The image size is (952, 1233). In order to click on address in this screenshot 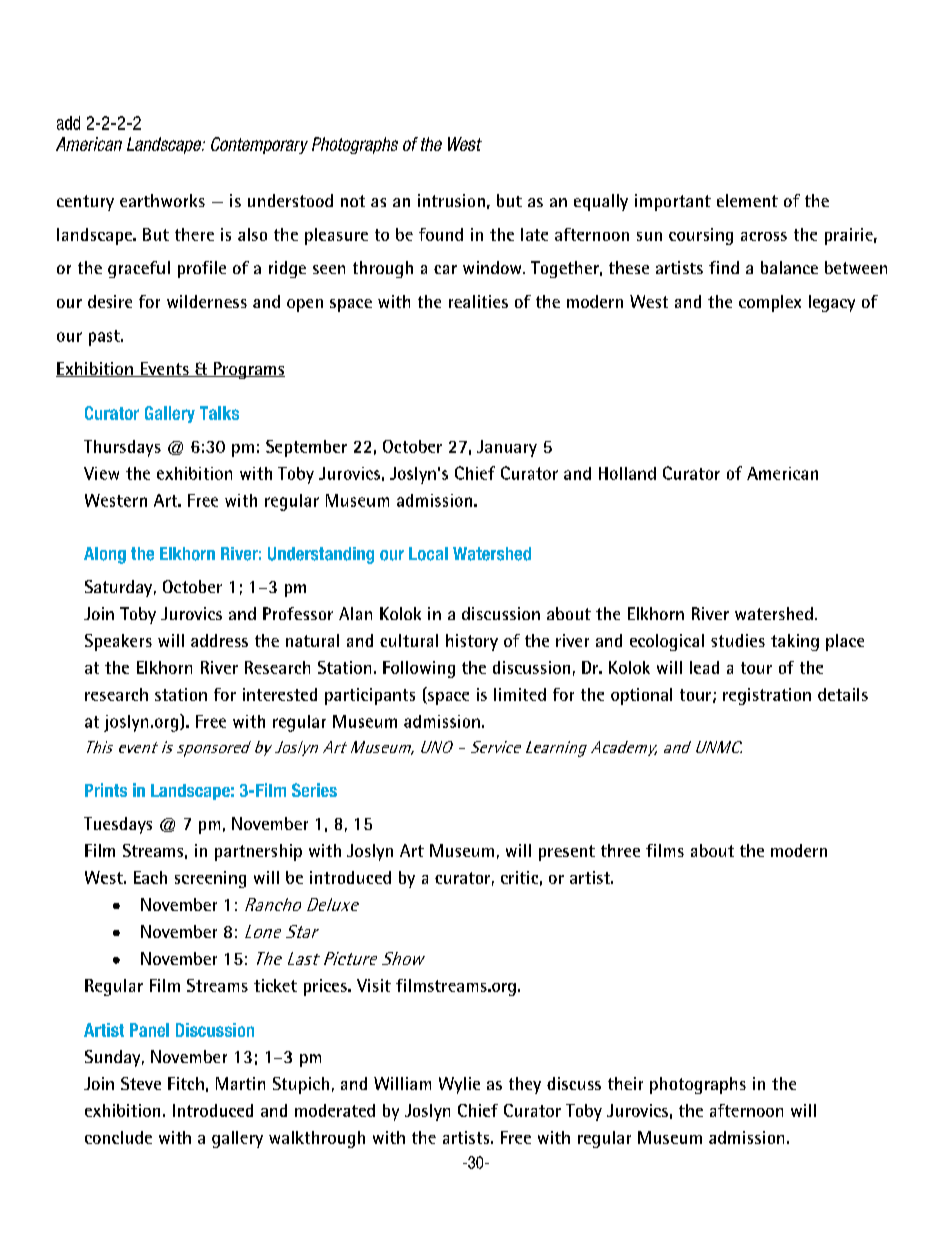, I will do `click(219, 640)`.
